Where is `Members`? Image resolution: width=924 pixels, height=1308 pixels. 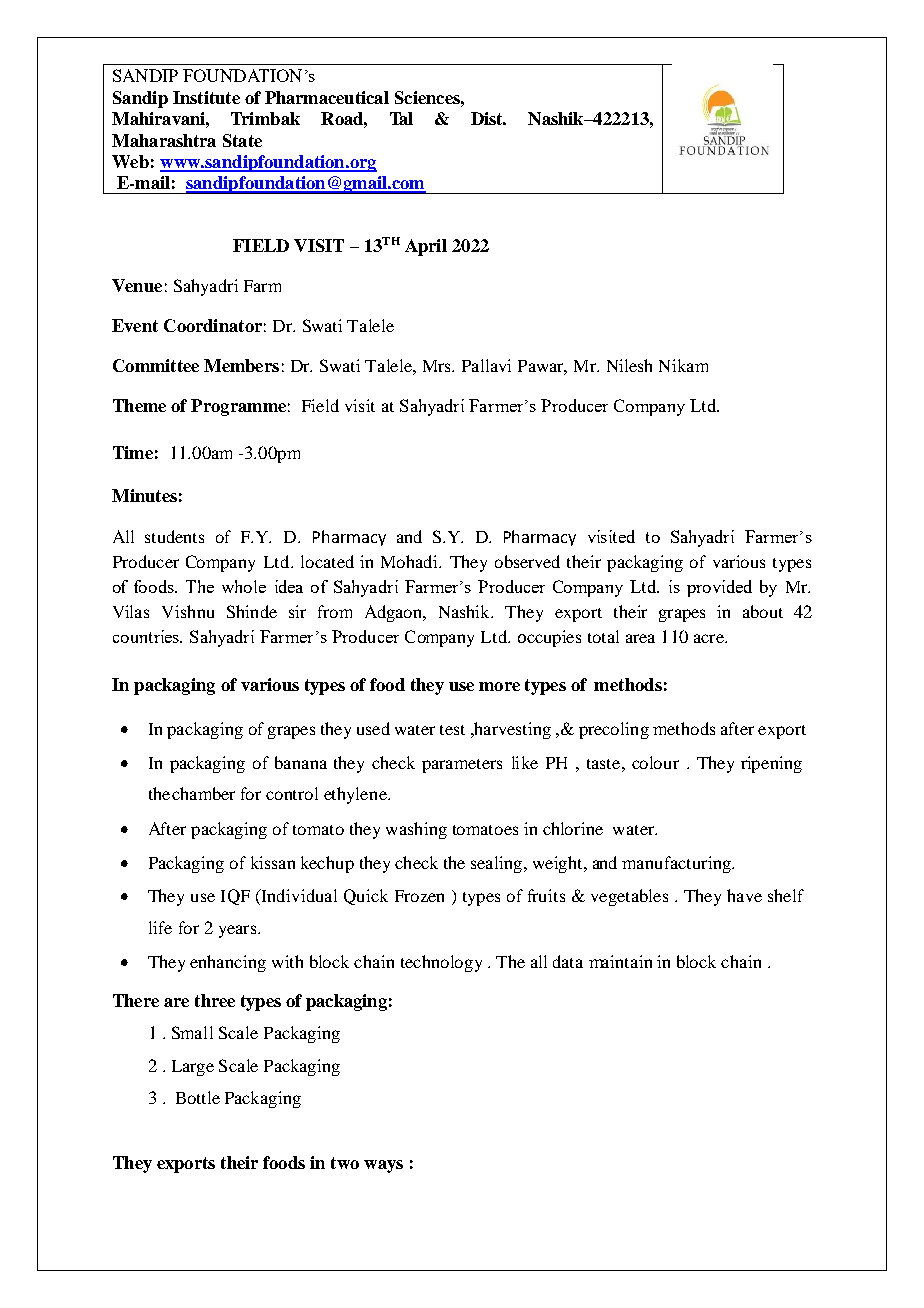 Members is located at coordinates (241, 365).
